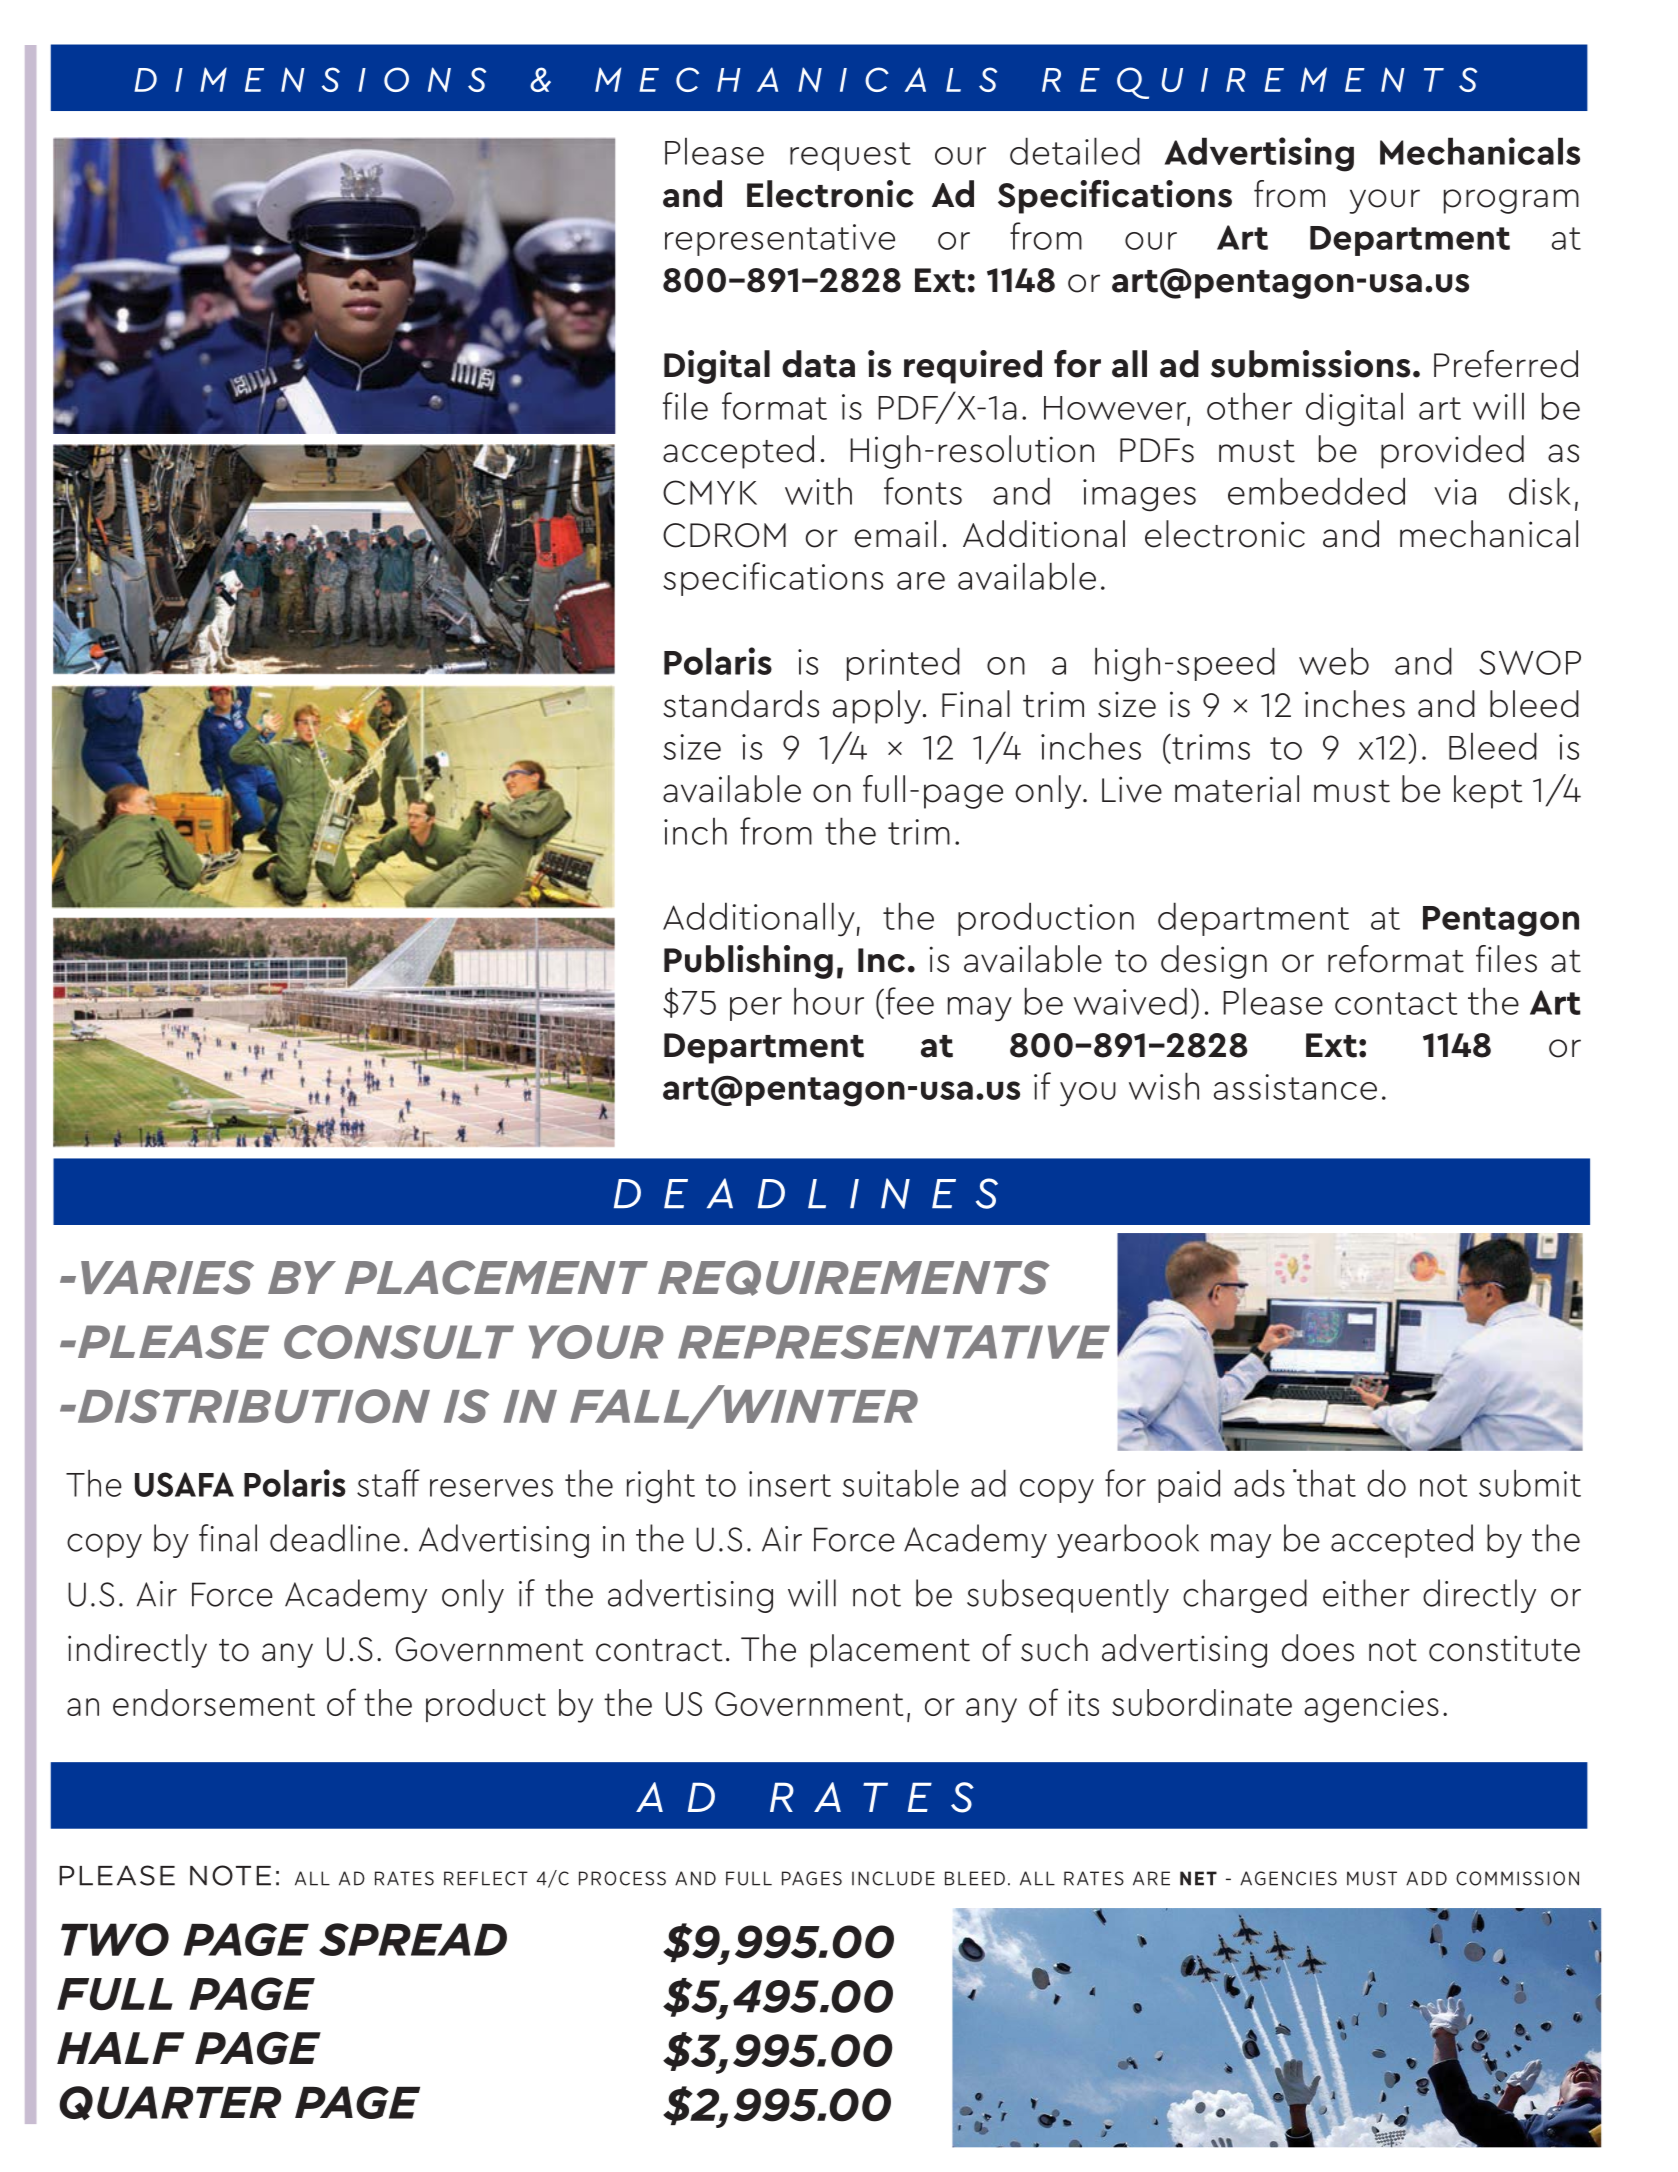  Describe the element at coordinates (829, 1001) in the page. I see `hour` at that location.
